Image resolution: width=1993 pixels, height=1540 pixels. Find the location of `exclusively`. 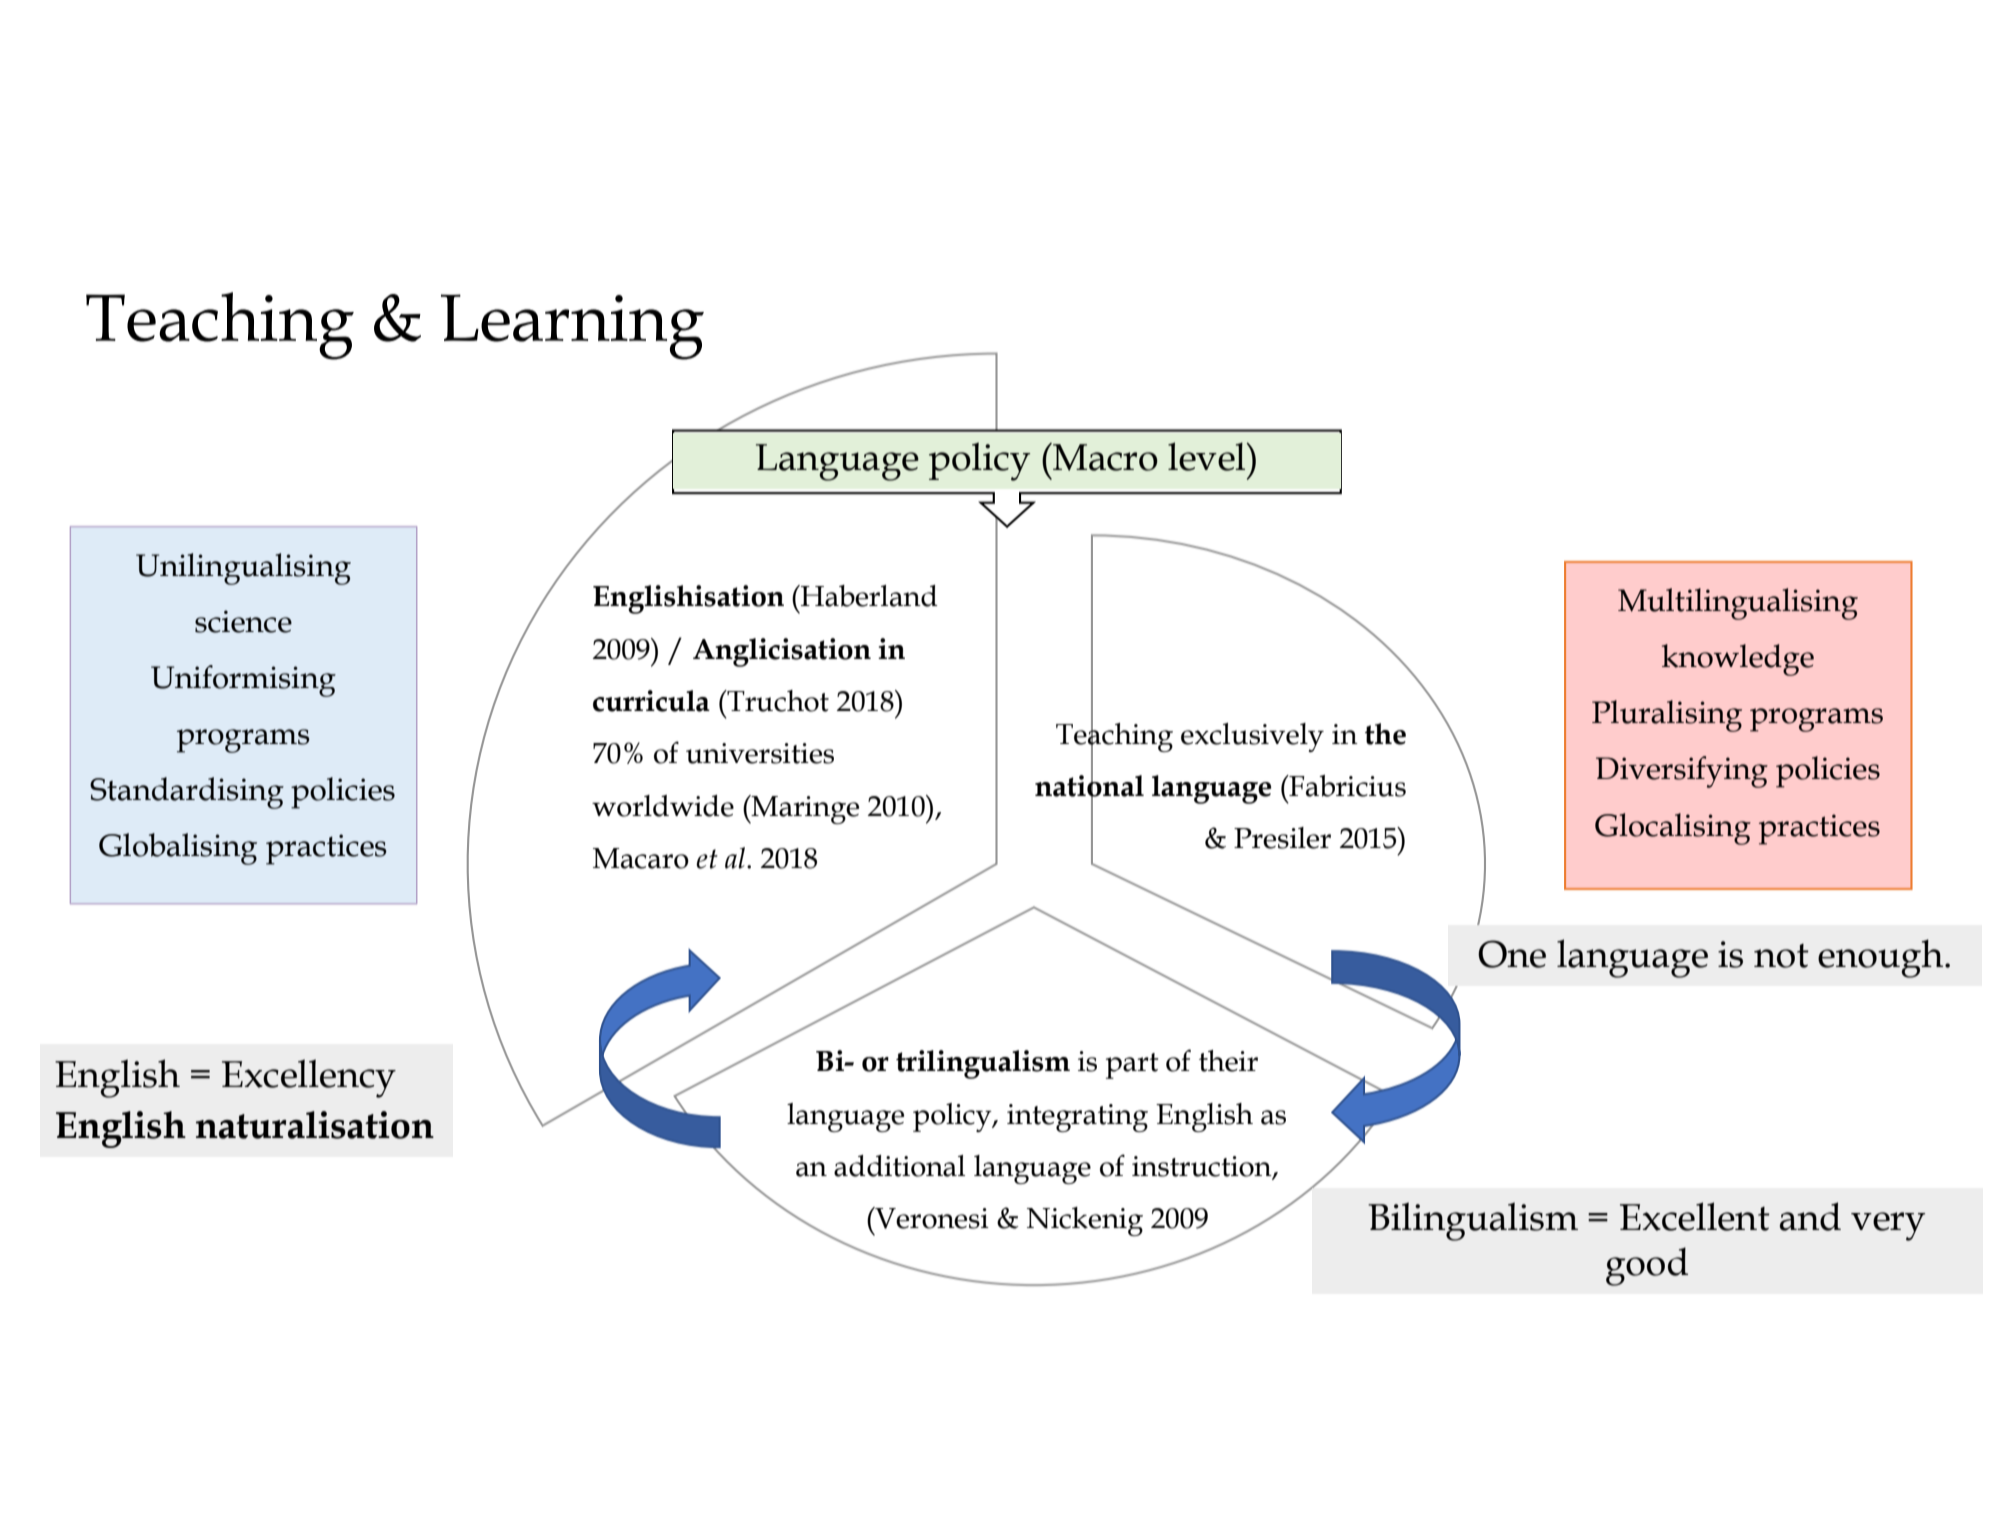

exclusively is located at coordinates (1252, 737).
